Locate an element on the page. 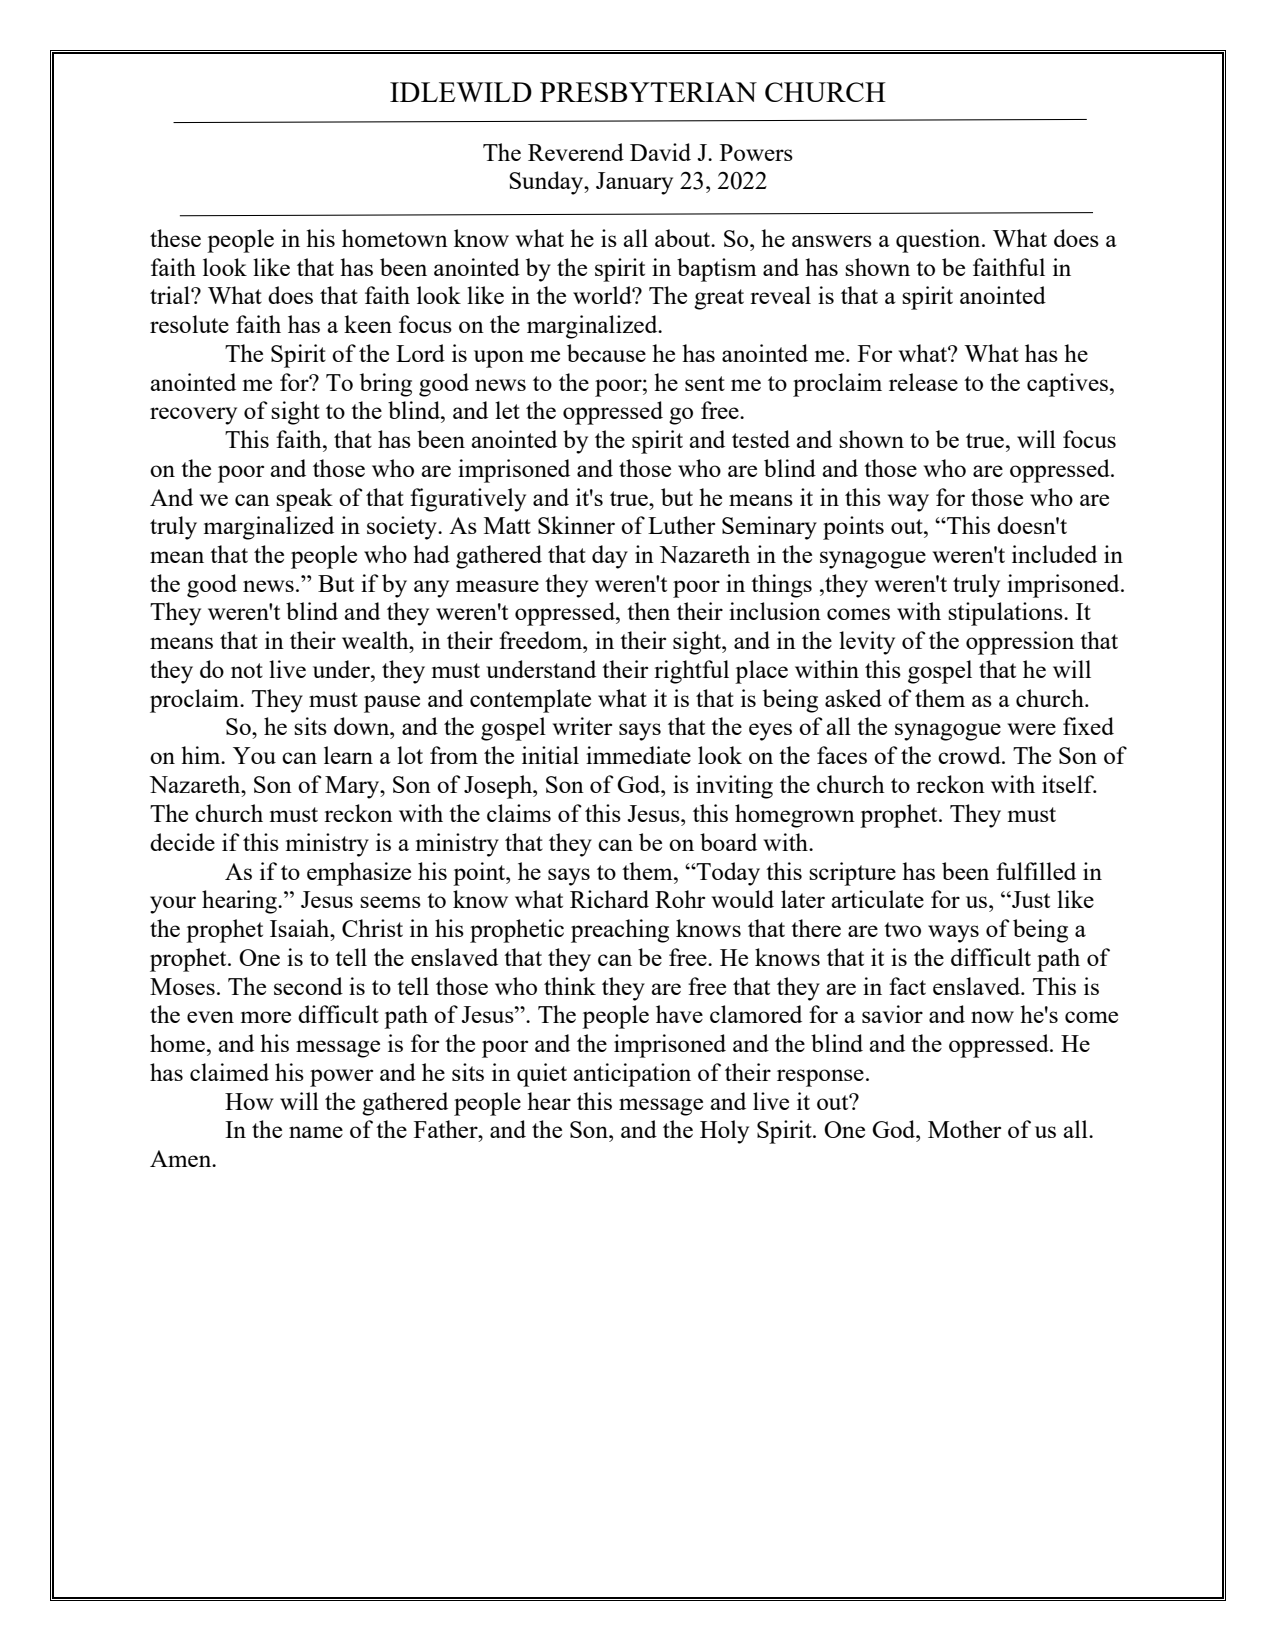  these is located at coordinates (175, 238).
